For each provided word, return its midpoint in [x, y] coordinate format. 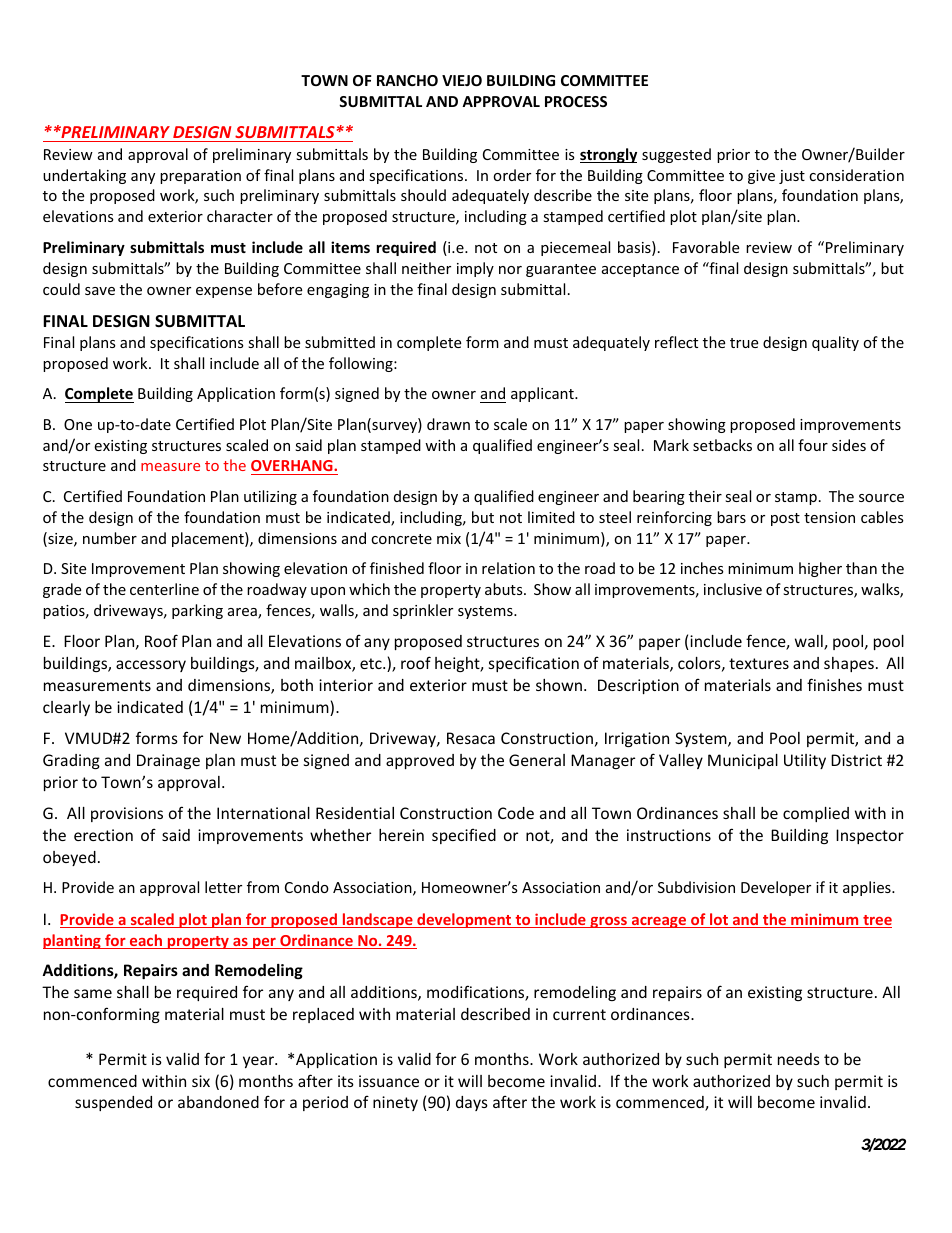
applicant [543, 394]
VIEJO [462, 80]
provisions [127, 814]
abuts [505, 589]
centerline [164, 589]
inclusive [733, 589]
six [201, 1081]
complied [816, 814]
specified [464, 836]
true [744, 343]
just [792, 177]
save [100, 291]
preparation [200, 177]
